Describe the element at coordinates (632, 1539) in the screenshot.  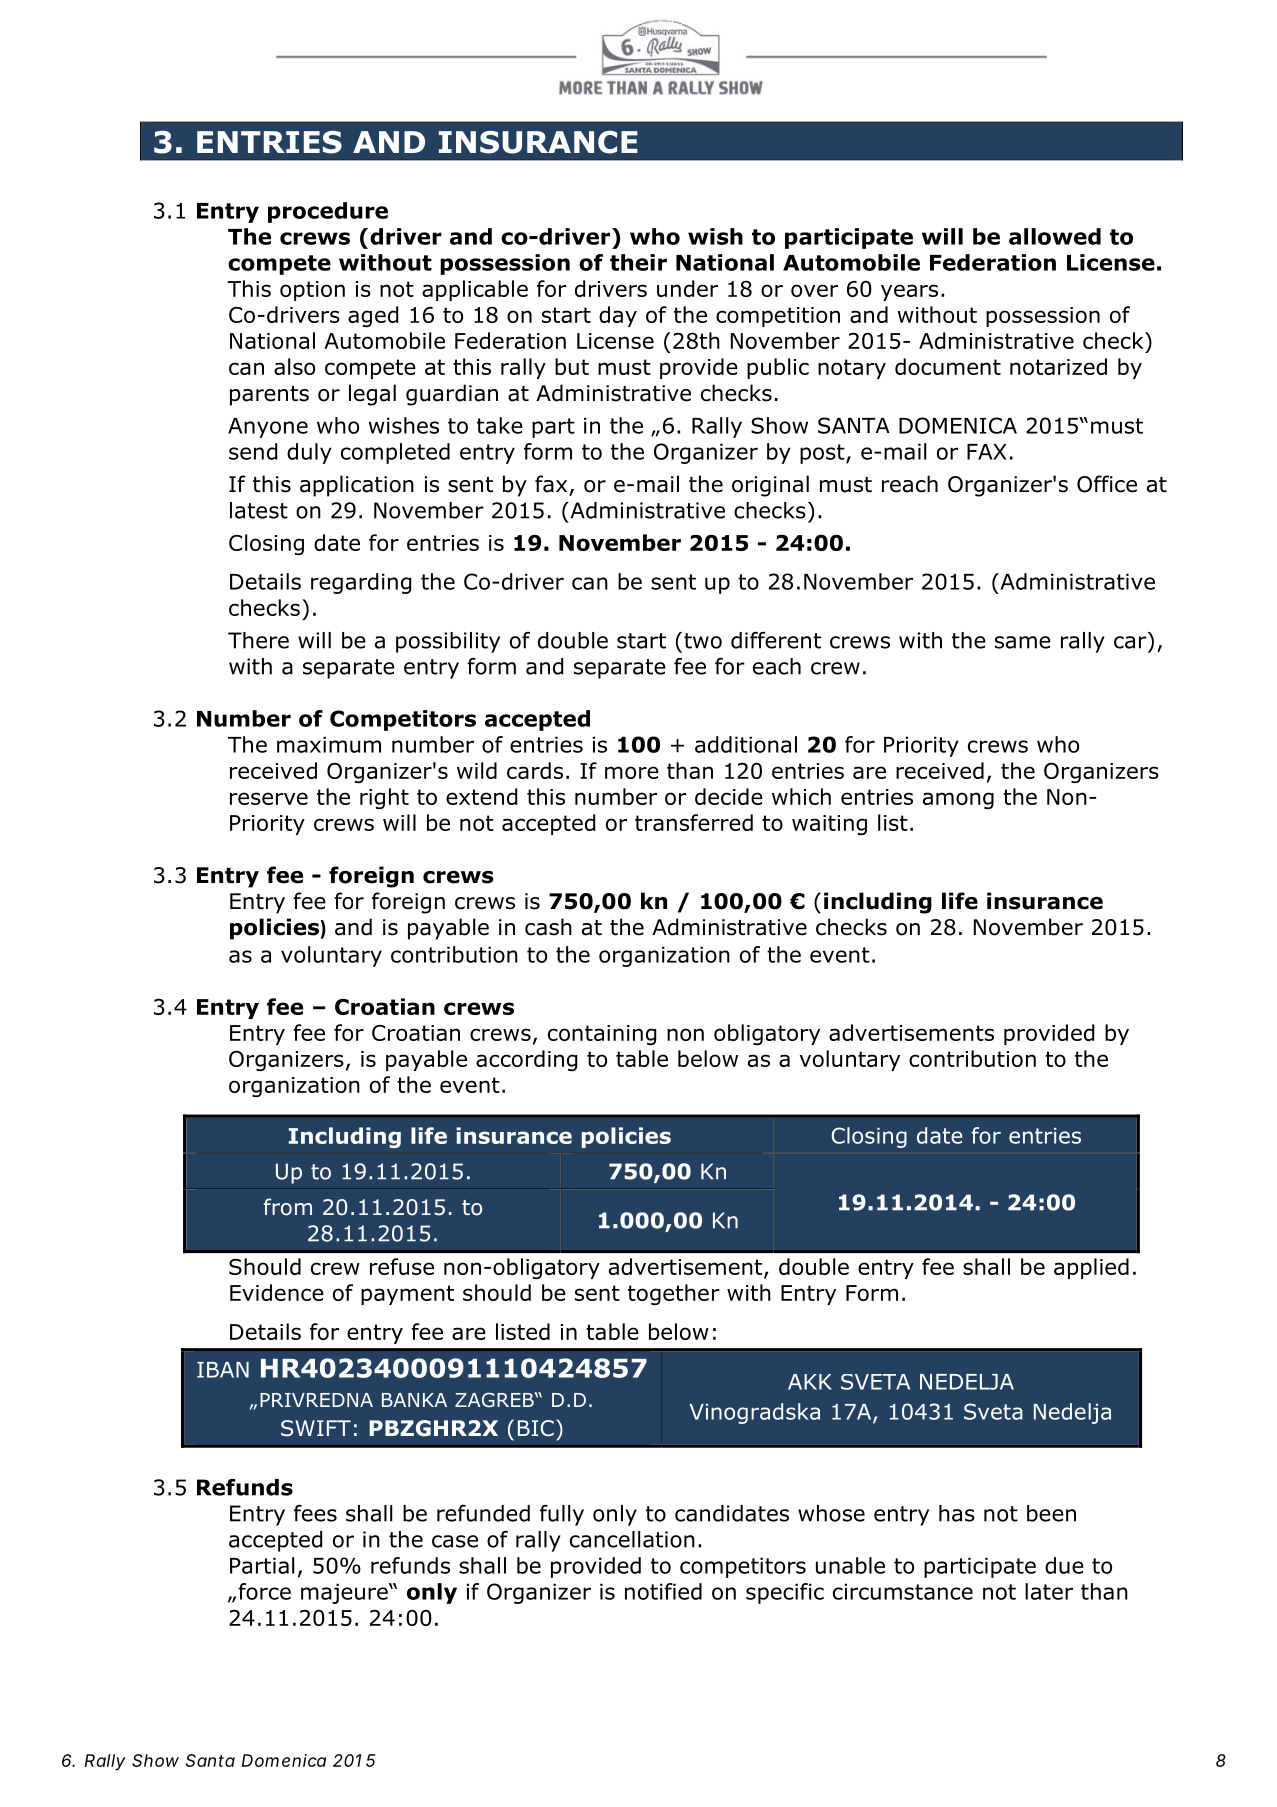
I see `cancellation` at that location.
